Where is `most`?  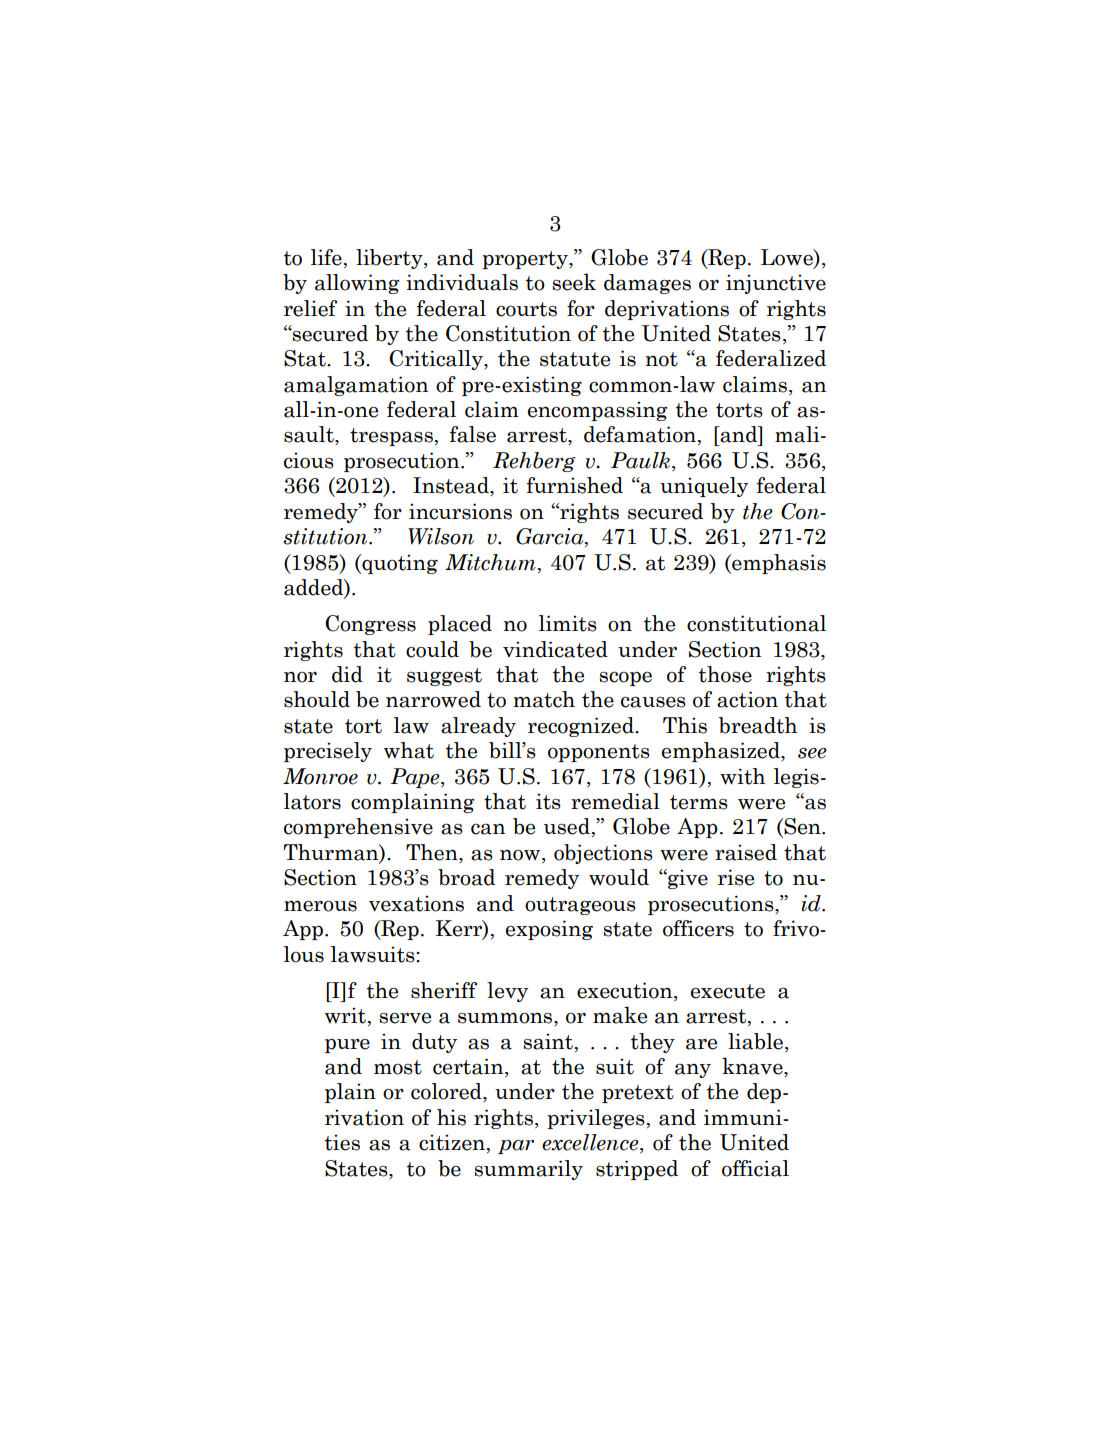
most is located at coordinates (398, 1067).
